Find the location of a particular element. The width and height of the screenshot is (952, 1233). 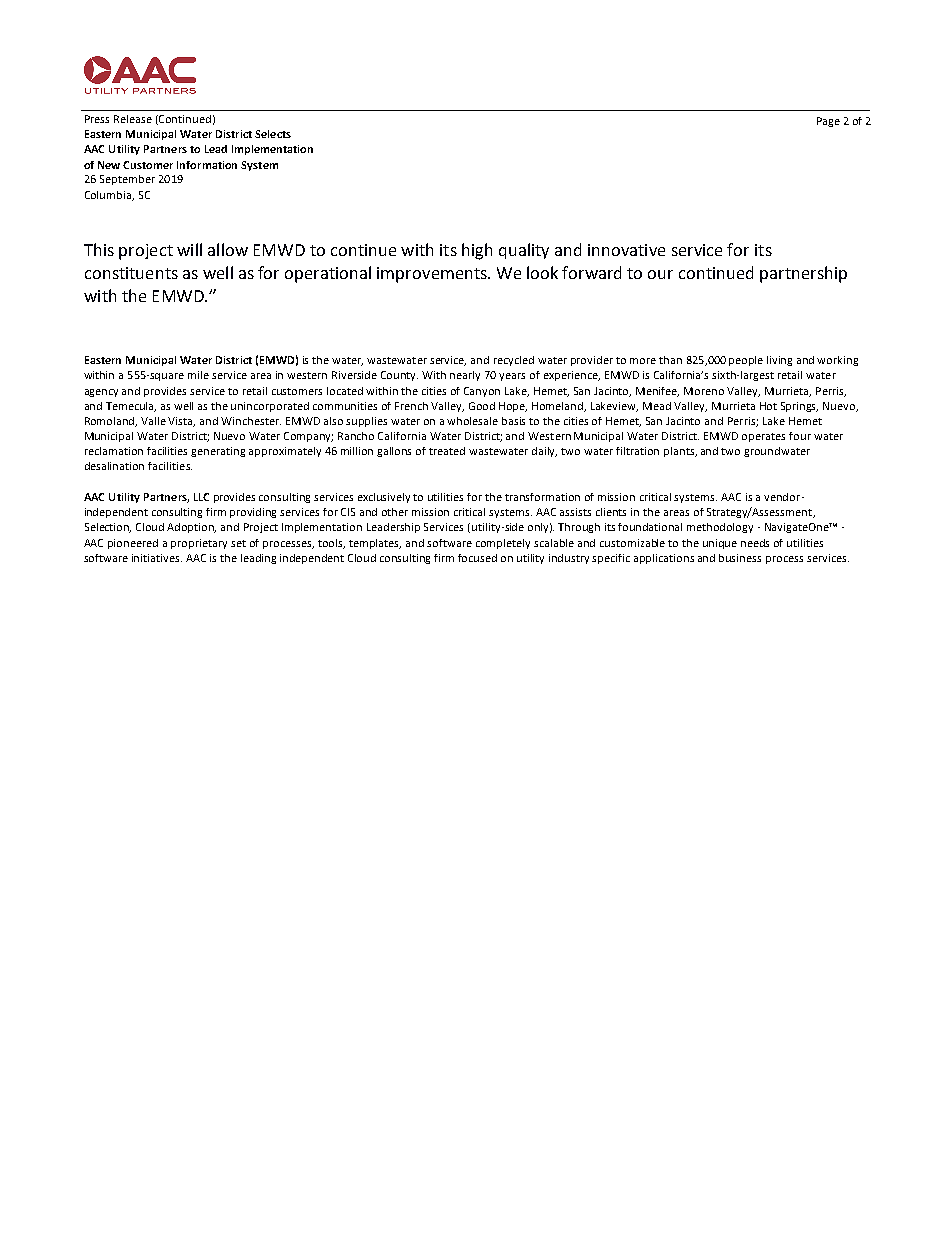

operates is located at coordinates (763, 437).
